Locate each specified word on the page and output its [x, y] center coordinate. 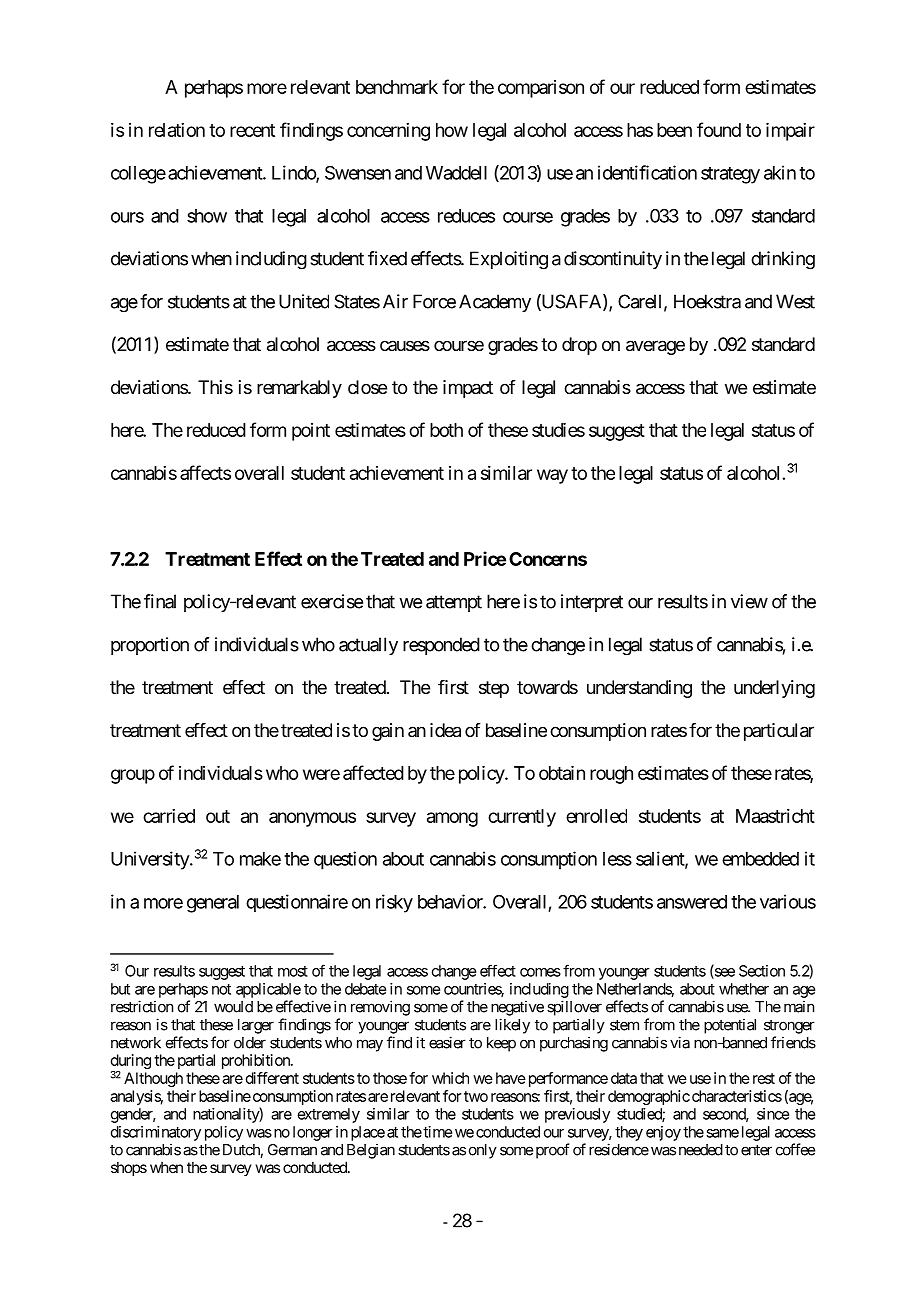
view [749, 601]
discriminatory [156, 1133]
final [160, 601]
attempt [454, 603]
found [719, 129]
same [722, 1133]
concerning [388, 132]
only [483, 1151]
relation [177, 130]
